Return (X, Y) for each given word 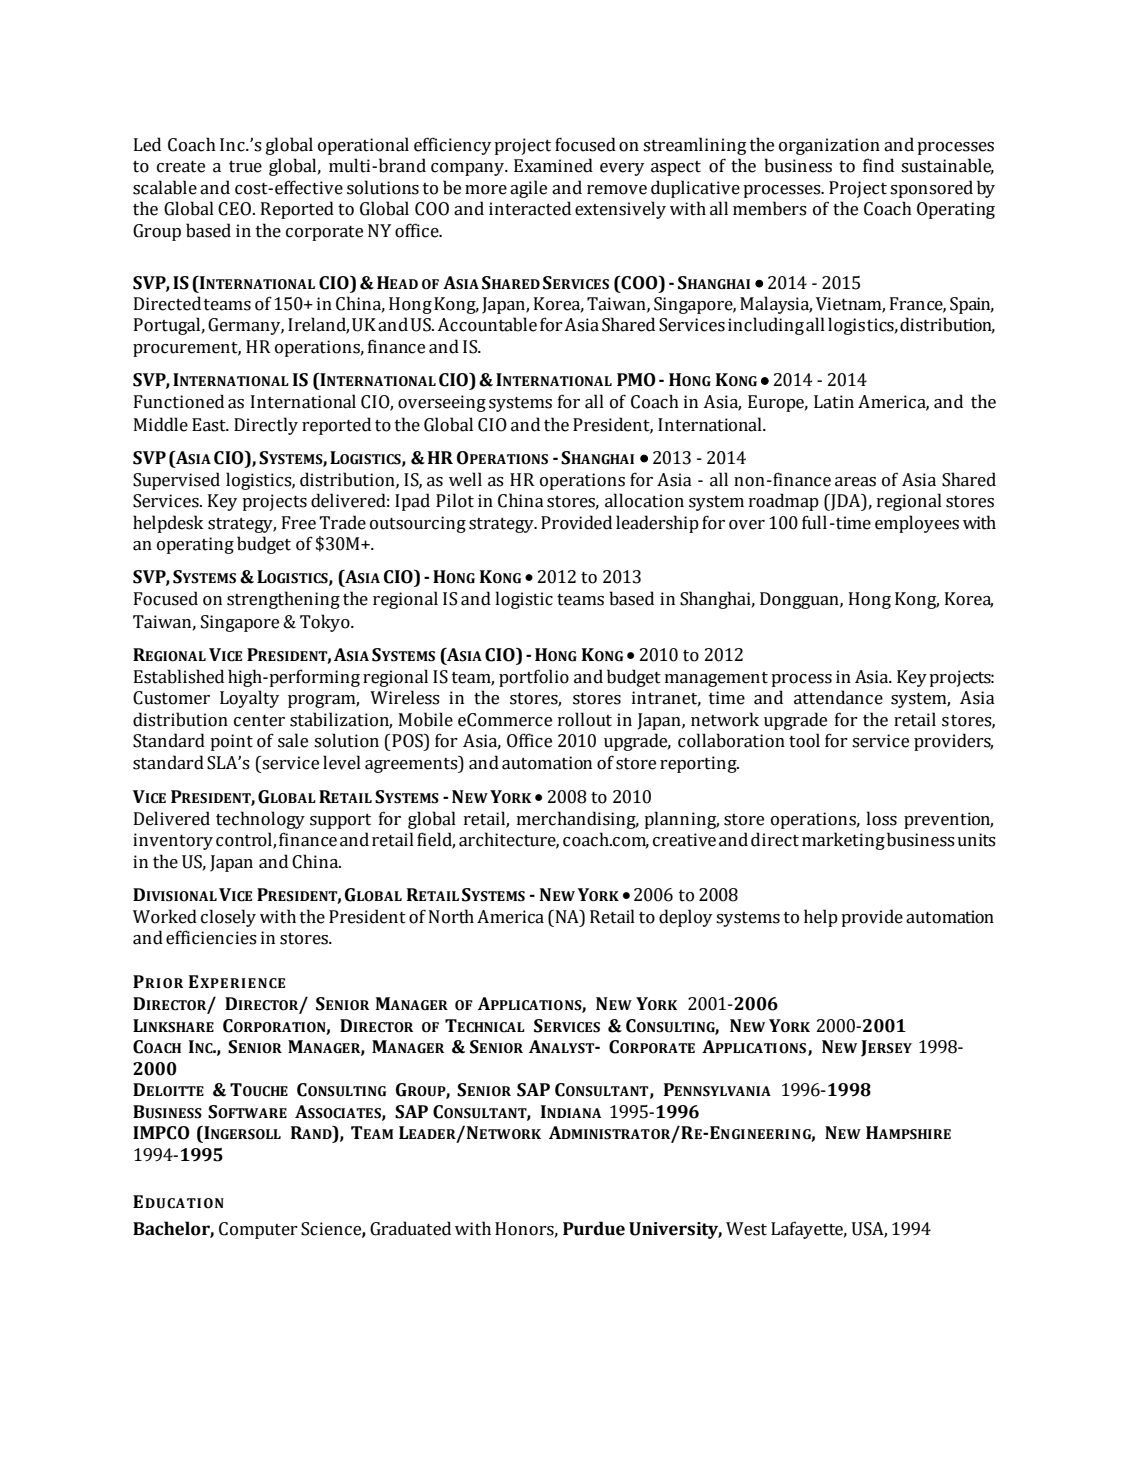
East (210, 425)
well (465, 479)
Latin (834, 402)
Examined (553, 165)
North (451, 916)
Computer (258, 1230)
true (245, 167)
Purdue (594, 1228)
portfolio (534, 678)
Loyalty (249, 699)
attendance (838, 697)
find (878, 165)
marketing (843, 841)
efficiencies (211, 937)
